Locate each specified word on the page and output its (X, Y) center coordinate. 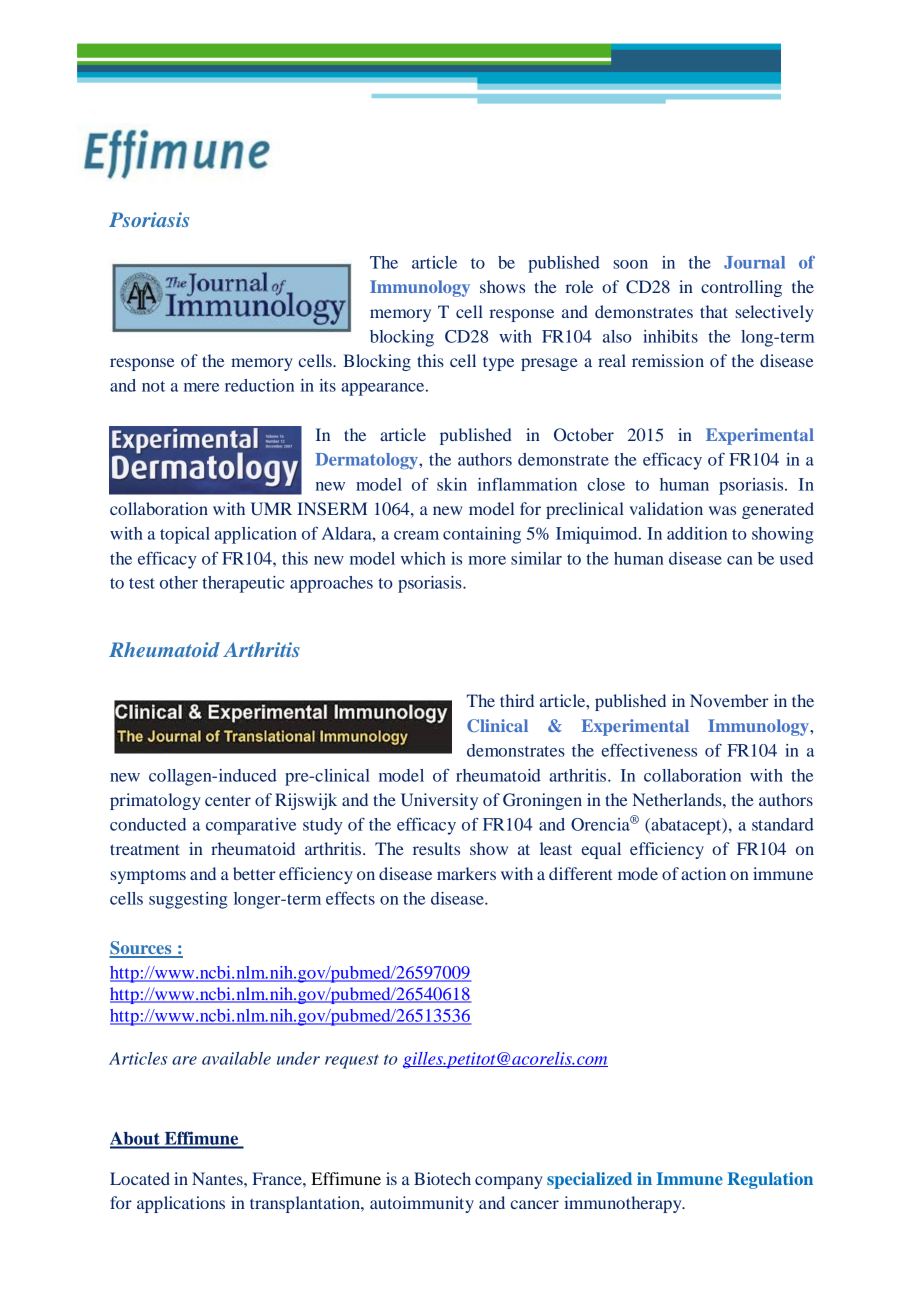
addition (697, 533)
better (254, 873)
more (487, 560)
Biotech (442, 1178)
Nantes (218, 1178)
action (703, 873)
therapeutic (243, 584)
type (498, 363)
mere (201, 387)
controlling (741, 288)
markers (466, 873)
